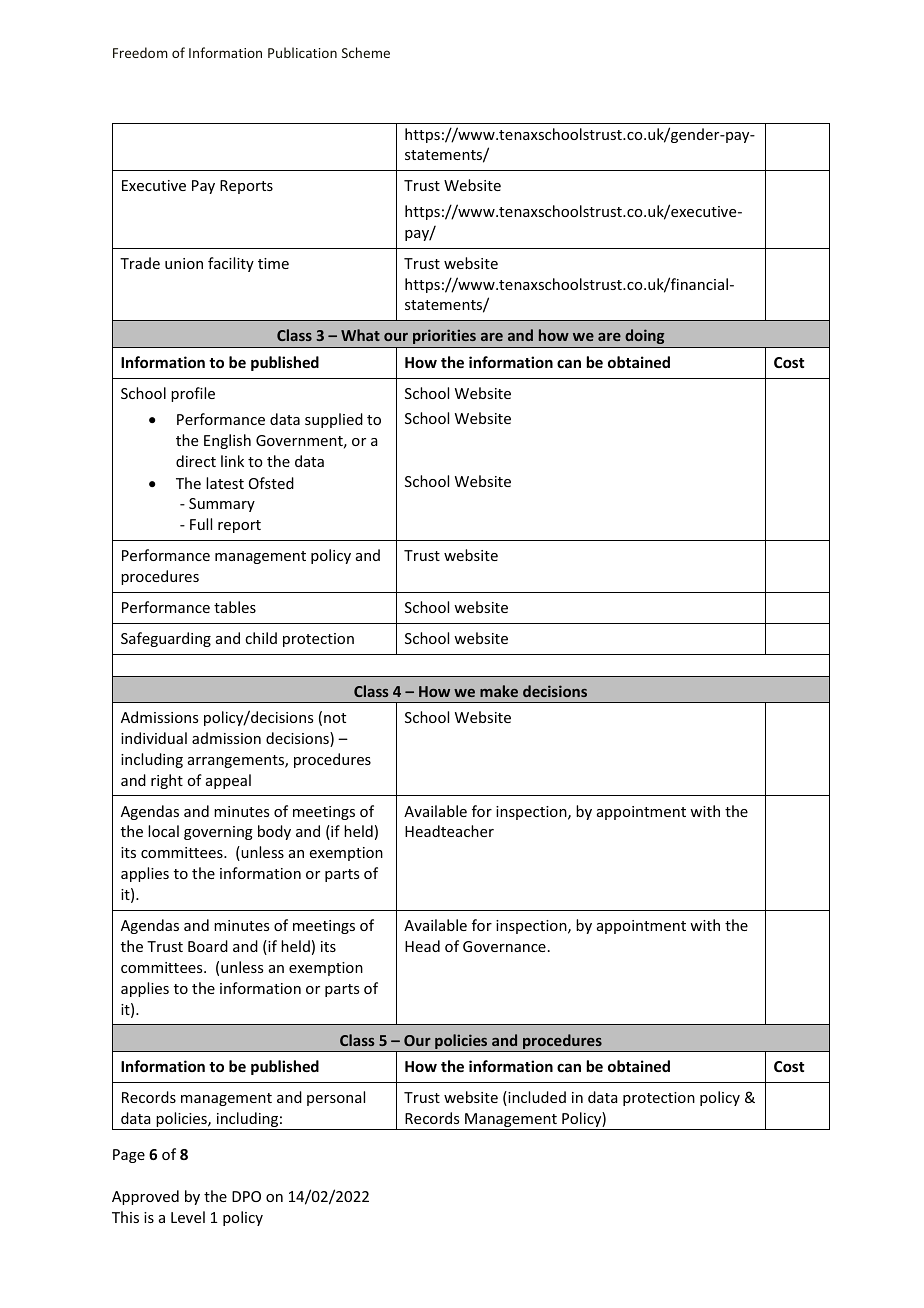 This document has width=924, height=1308. I want to click on Scheme, so click(366, 52).
